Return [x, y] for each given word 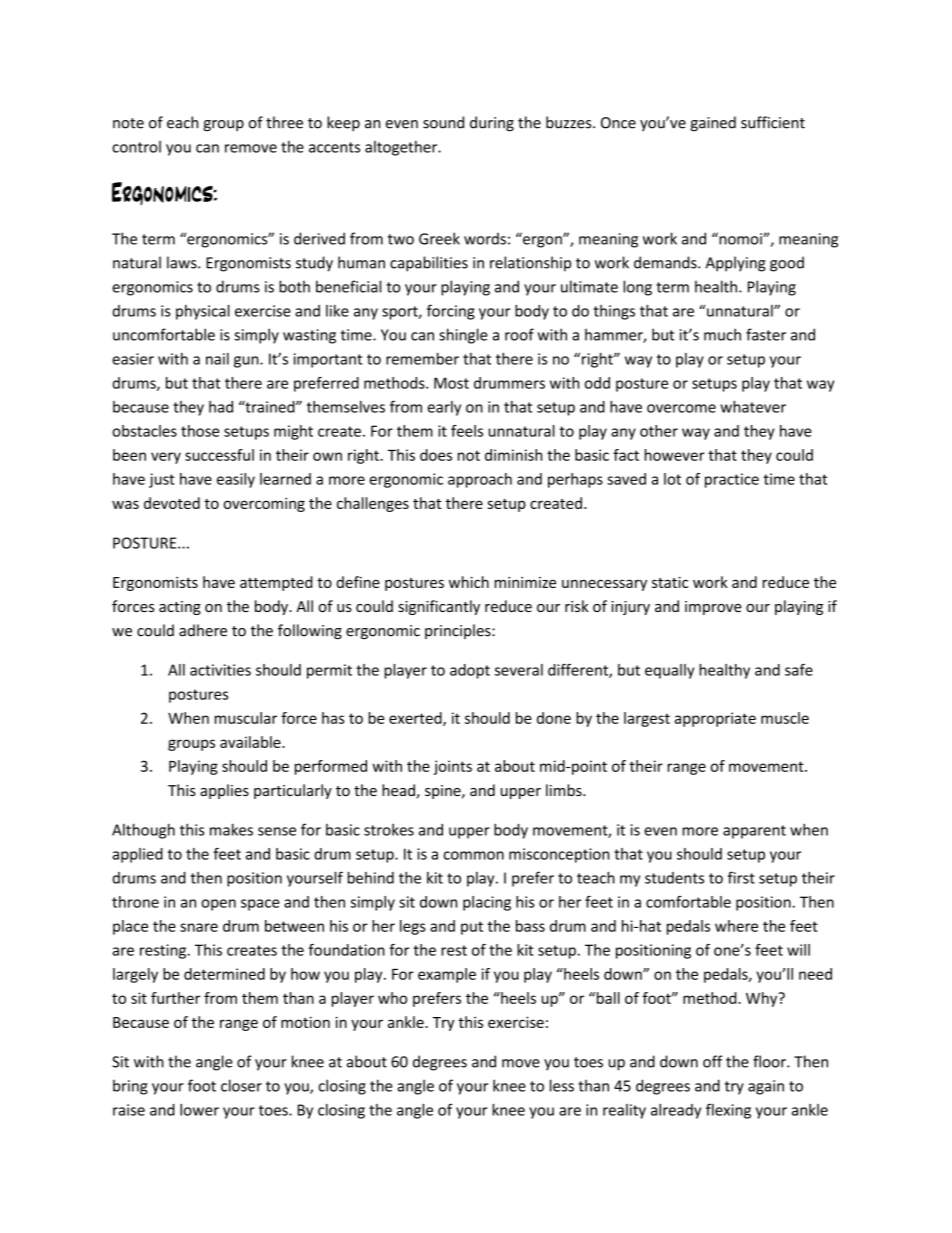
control [136, 147]
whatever [753, 407]
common [474, 855]
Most [451, 383]
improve [713, 608]
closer [241, 1085]
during [492, 124]
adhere [203, 630]
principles [459, 631]
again [766, 1087]
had [221, 407]
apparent [754, 832]
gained [713, 124]
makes [231, 829]
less [562, 1085]
